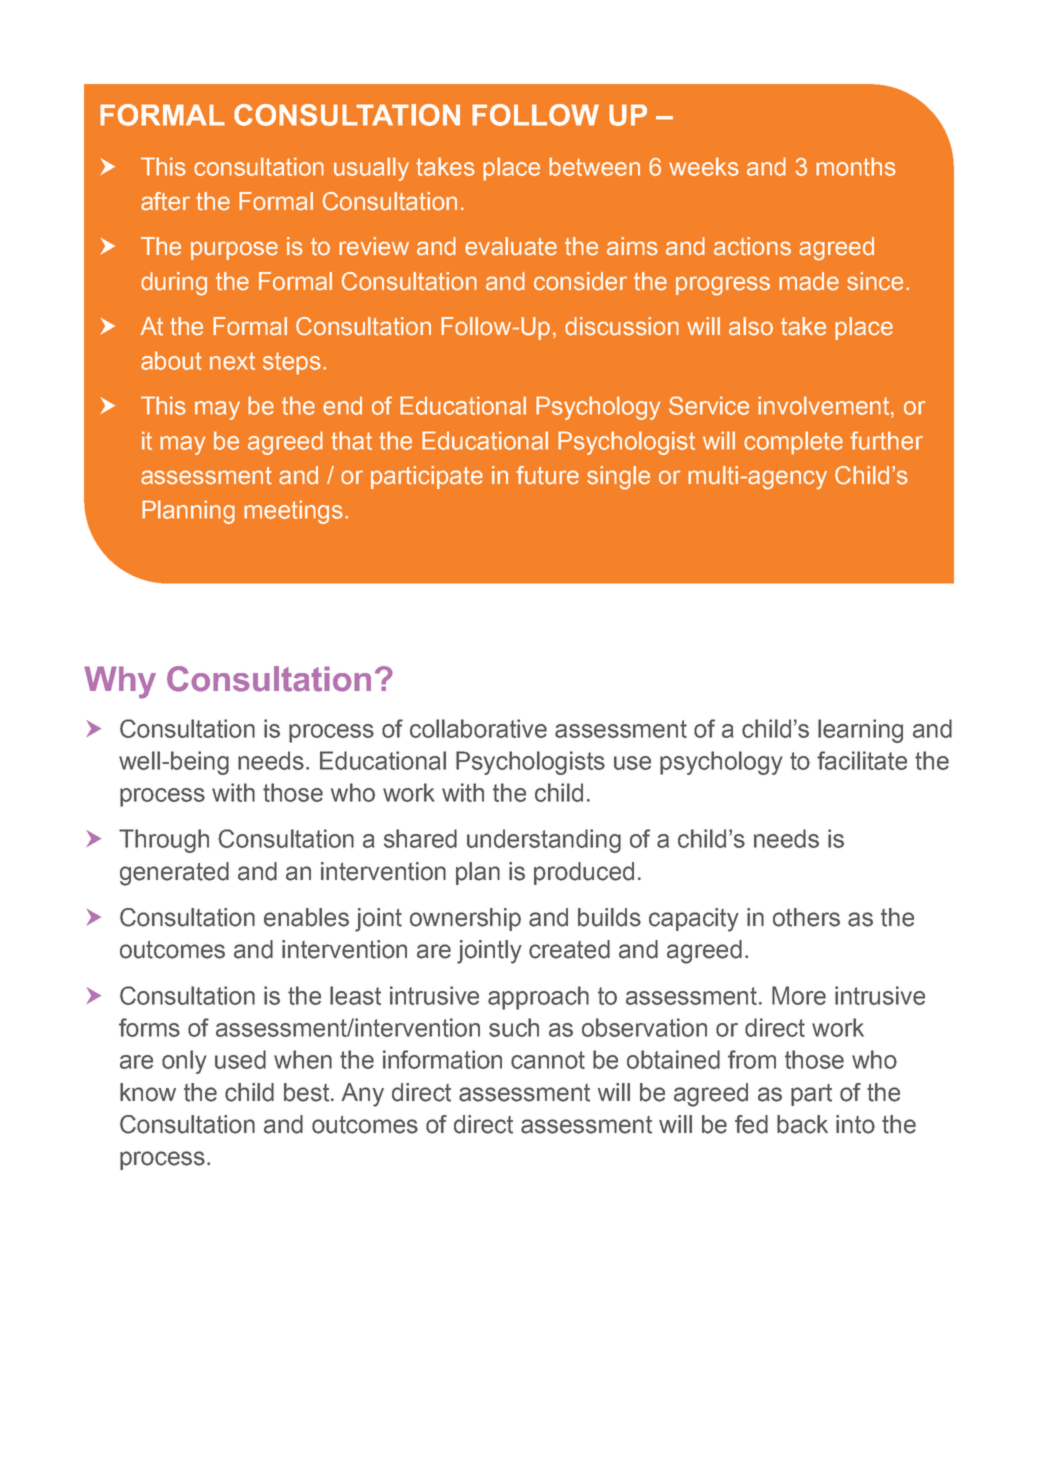 The image size is (1038, 1472). I want to click on discussion, so click(622, 326).
